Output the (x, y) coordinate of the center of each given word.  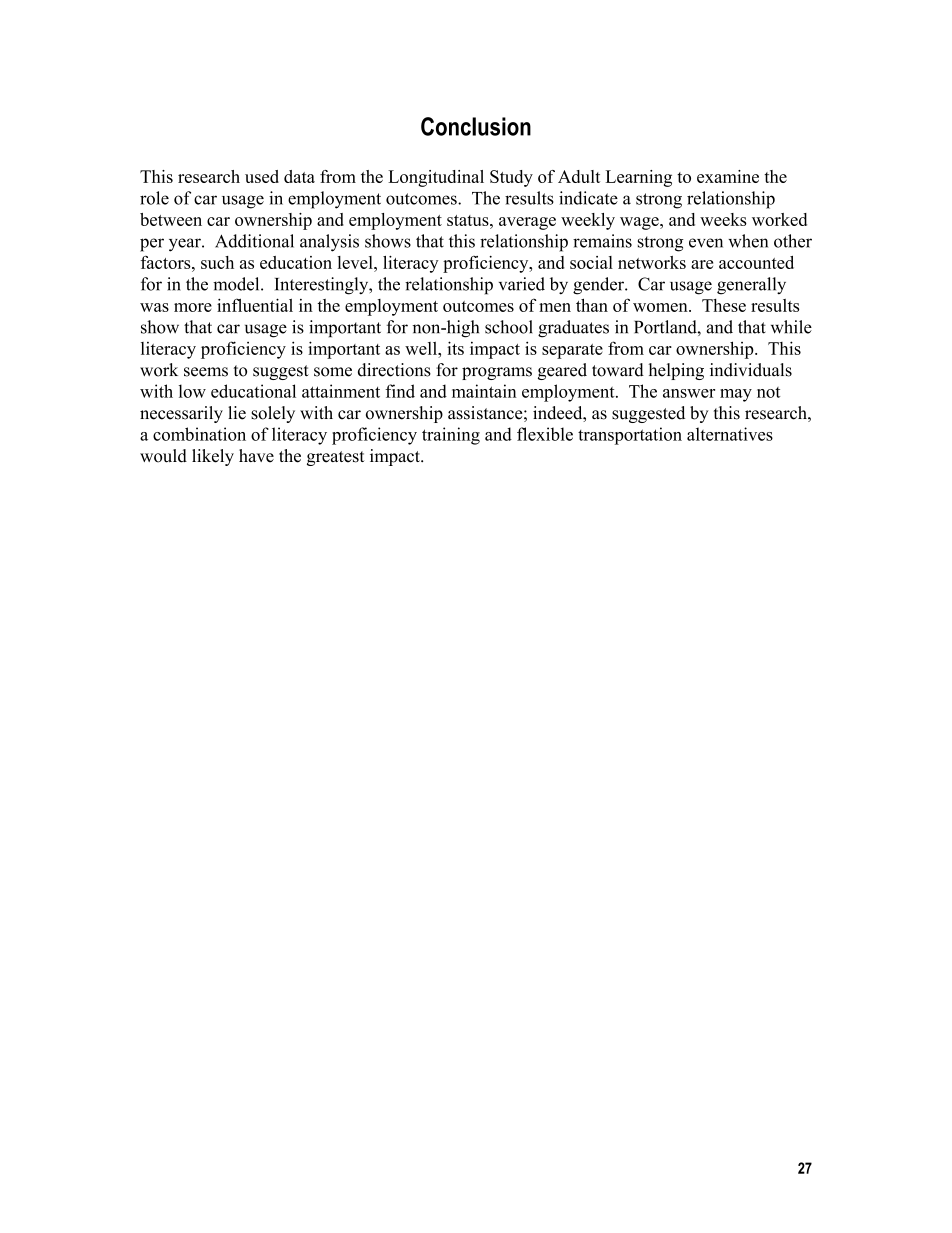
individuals (751, 370)
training (451, 436)
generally (751, 286)
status (469, 220)
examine (728, 176)
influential (255, 305)
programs (497, 373)
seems (206, 372)
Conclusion (476, 126)
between (171, 219)
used (262, 176)
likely (213, 457)
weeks (723, 219)
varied (522, 284)
